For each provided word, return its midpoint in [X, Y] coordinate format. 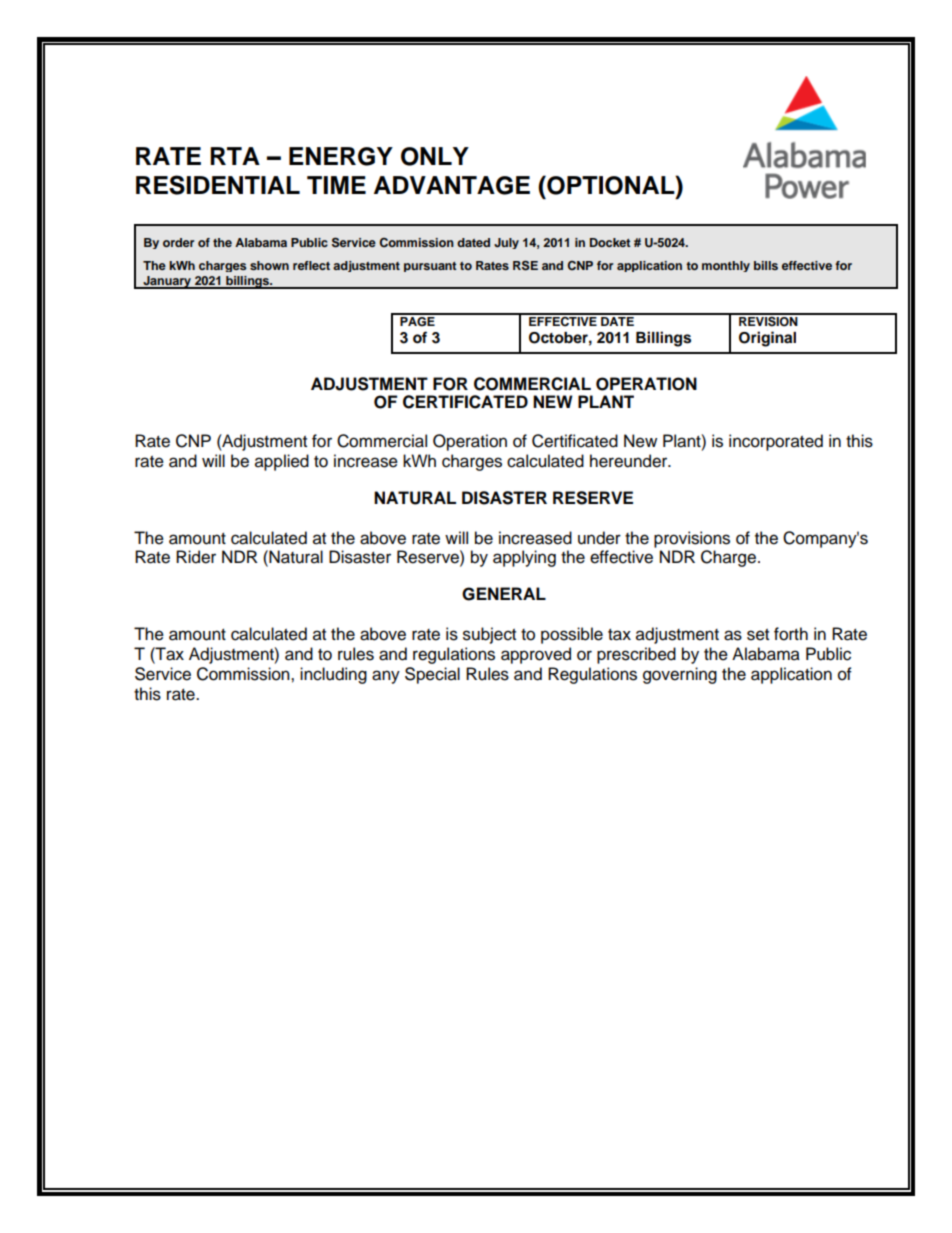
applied [282, 462]
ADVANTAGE [452, 185]
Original [767, 339]
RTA [235, 156]
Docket [610, 242]
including [333, 675]
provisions [692, 539]
